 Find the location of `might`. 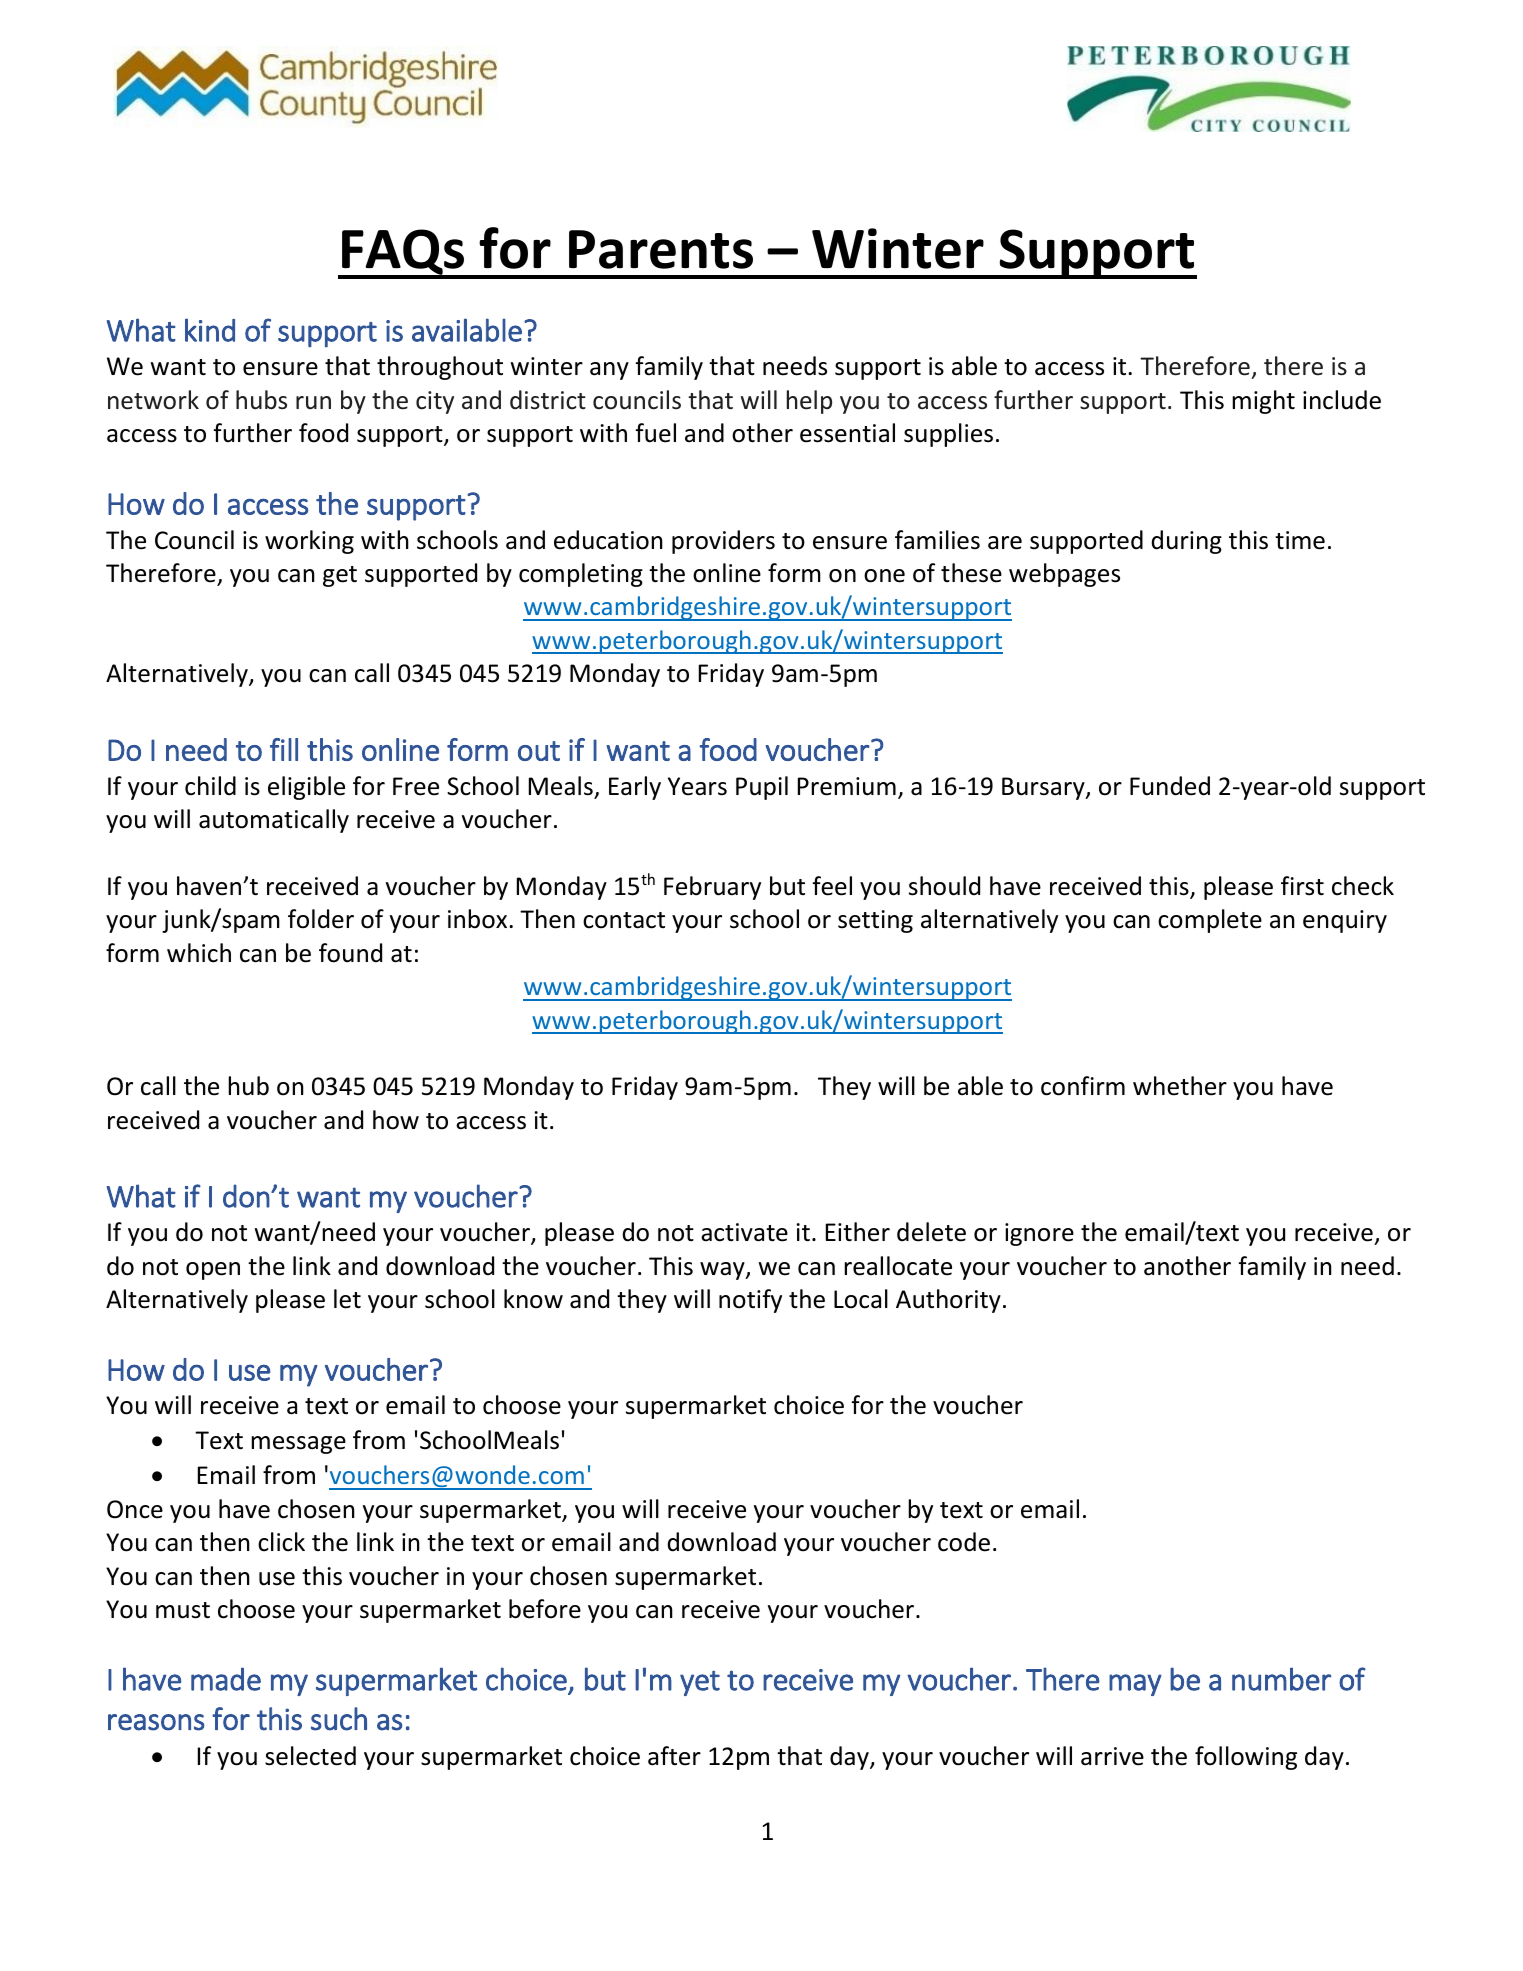

might is located at coordinates (1263, 402).
